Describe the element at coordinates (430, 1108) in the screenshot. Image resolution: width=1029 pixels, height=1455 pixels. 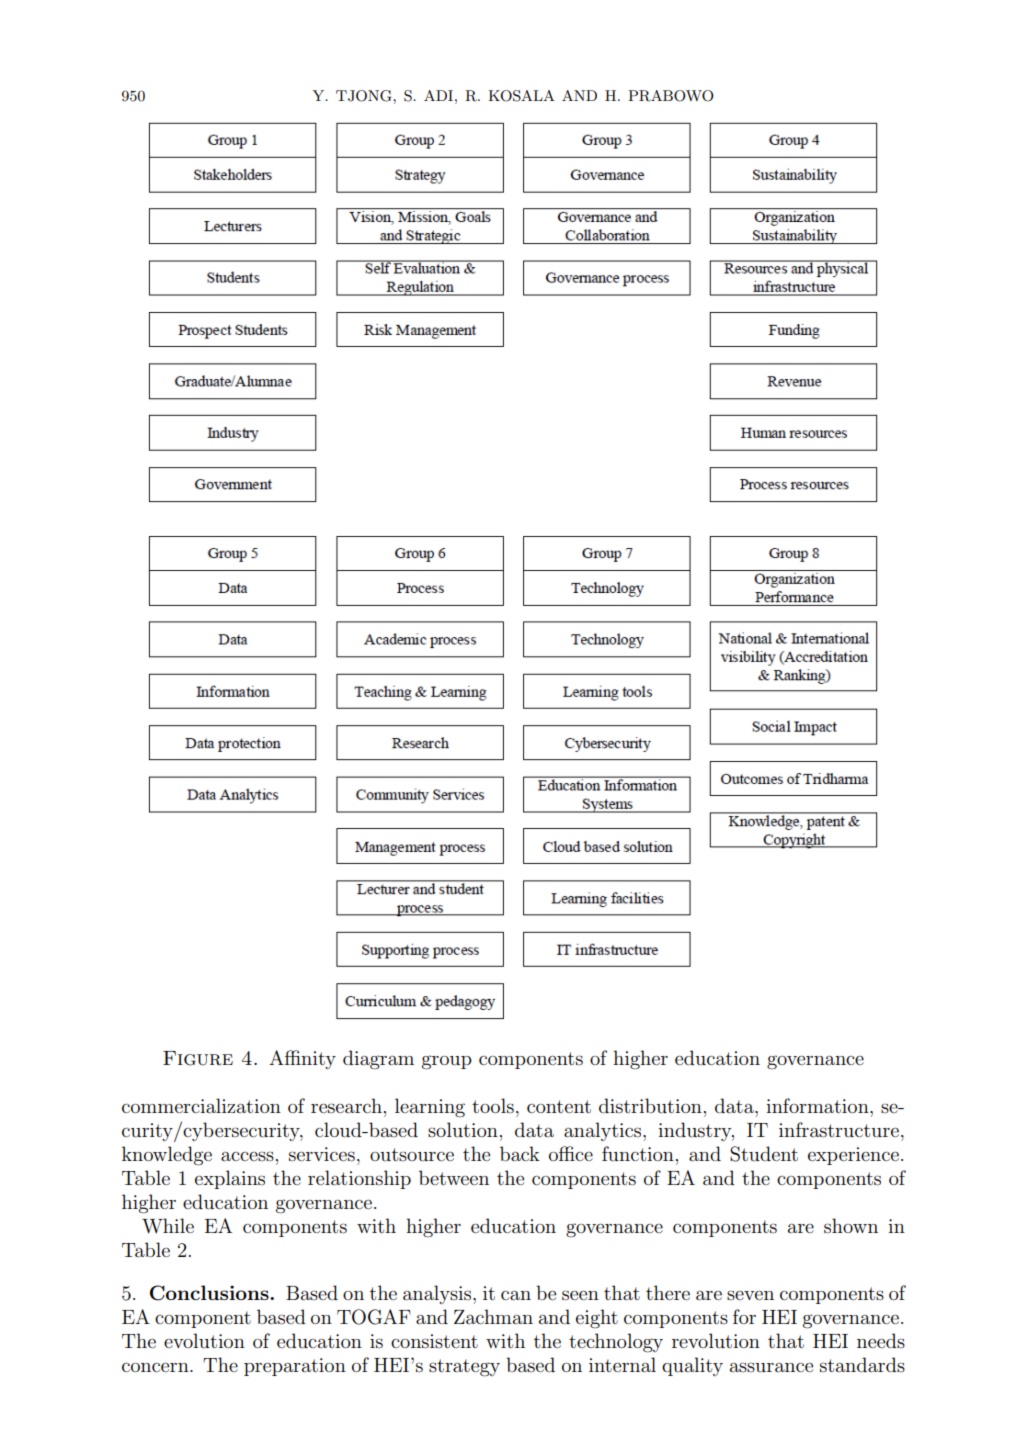
I see `learning` at that location.
